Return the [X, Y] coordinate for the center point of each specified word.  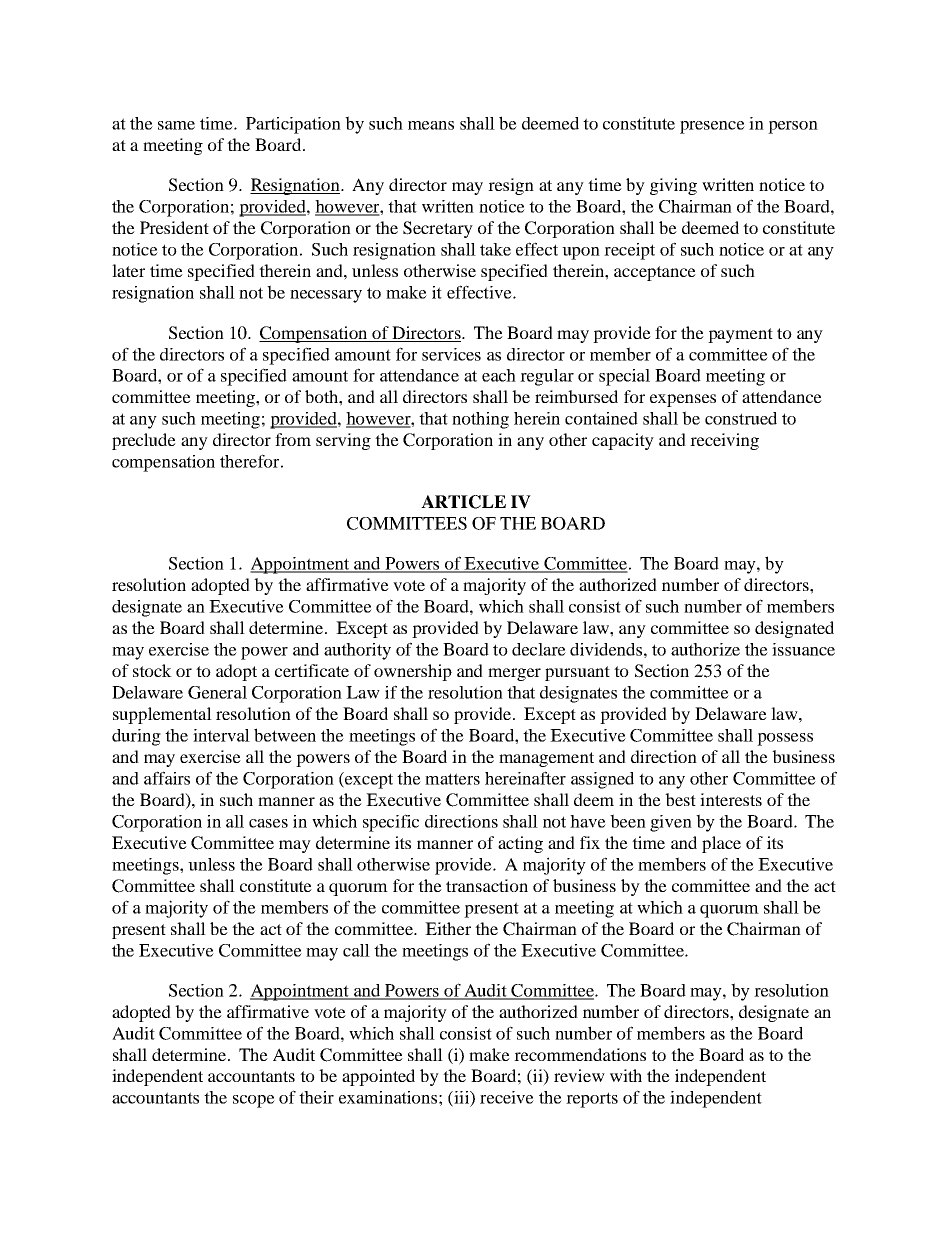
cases [268, 823]
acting [520, 844]
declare [539, 649]
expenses [683, 400]
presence [712, 127]
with [626, 1075]
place [721, 844]
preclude [144, 441]
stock [152, 670]
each [499, 375]
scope [254, 1101]
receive [507, 1097]
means [431, 125]
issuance [803, 649]
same [176, 125]
